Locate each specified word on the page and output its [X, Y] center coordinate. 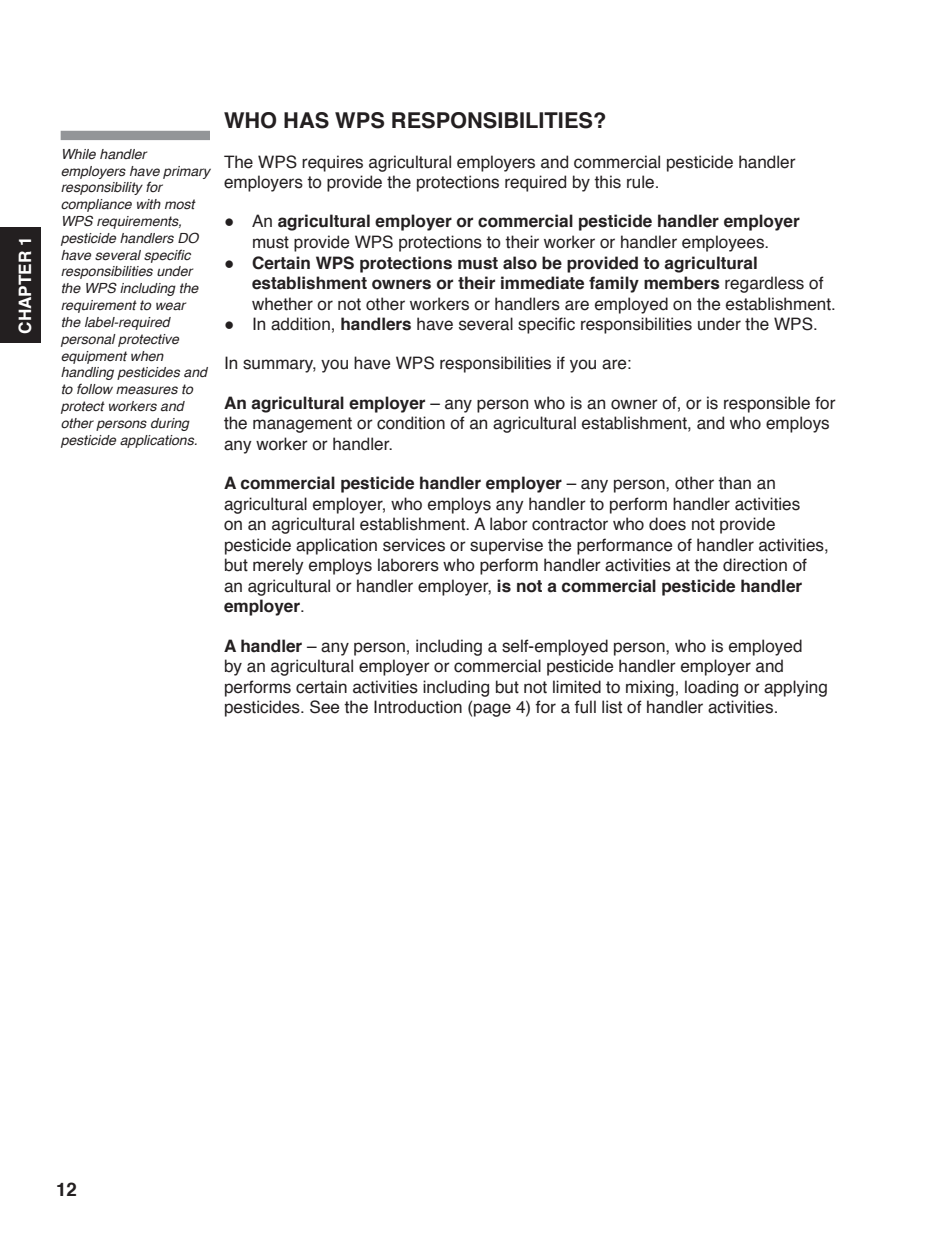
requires [332, 163]
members [682, 283]
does [667, 524]
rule [642, 182]
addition [300, 324]
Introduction [418, 707]
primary [187, 172]
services [414, 545]
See [324, 707]
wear [171, 306]
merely [278, 566]
